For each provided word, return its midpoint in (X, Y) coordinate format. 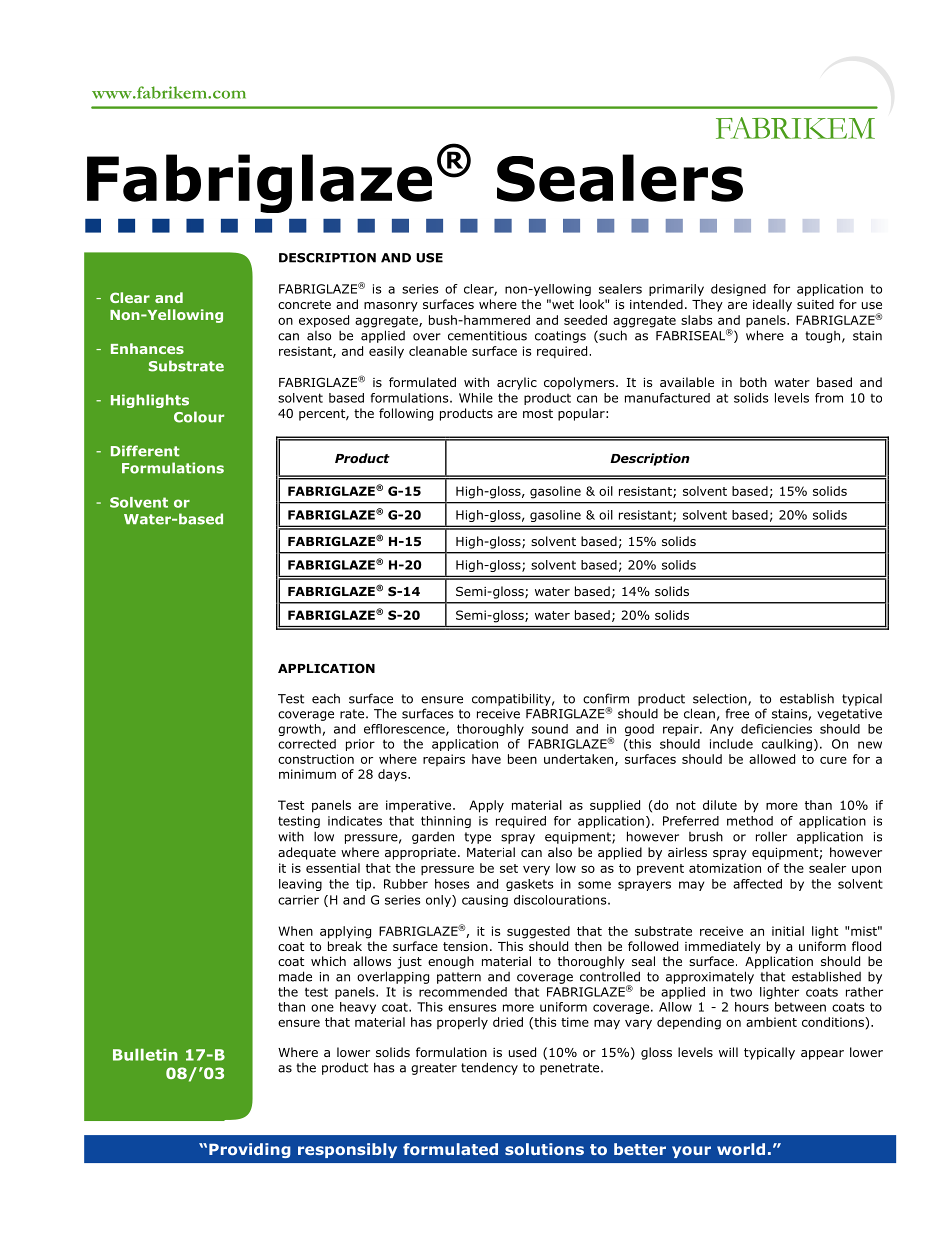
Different (145, 451)
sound (550, 729)
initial (788, 931)
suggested (538, 932)
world (741, 1149)
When (295, 931)
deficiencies (776, 729)
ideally (772, 305)
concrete (304, 304)
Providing (250, 1150)
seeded (585, 320)
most (538, 413)
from (829, 398)
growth (300, 730)
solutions (544, 1149)
